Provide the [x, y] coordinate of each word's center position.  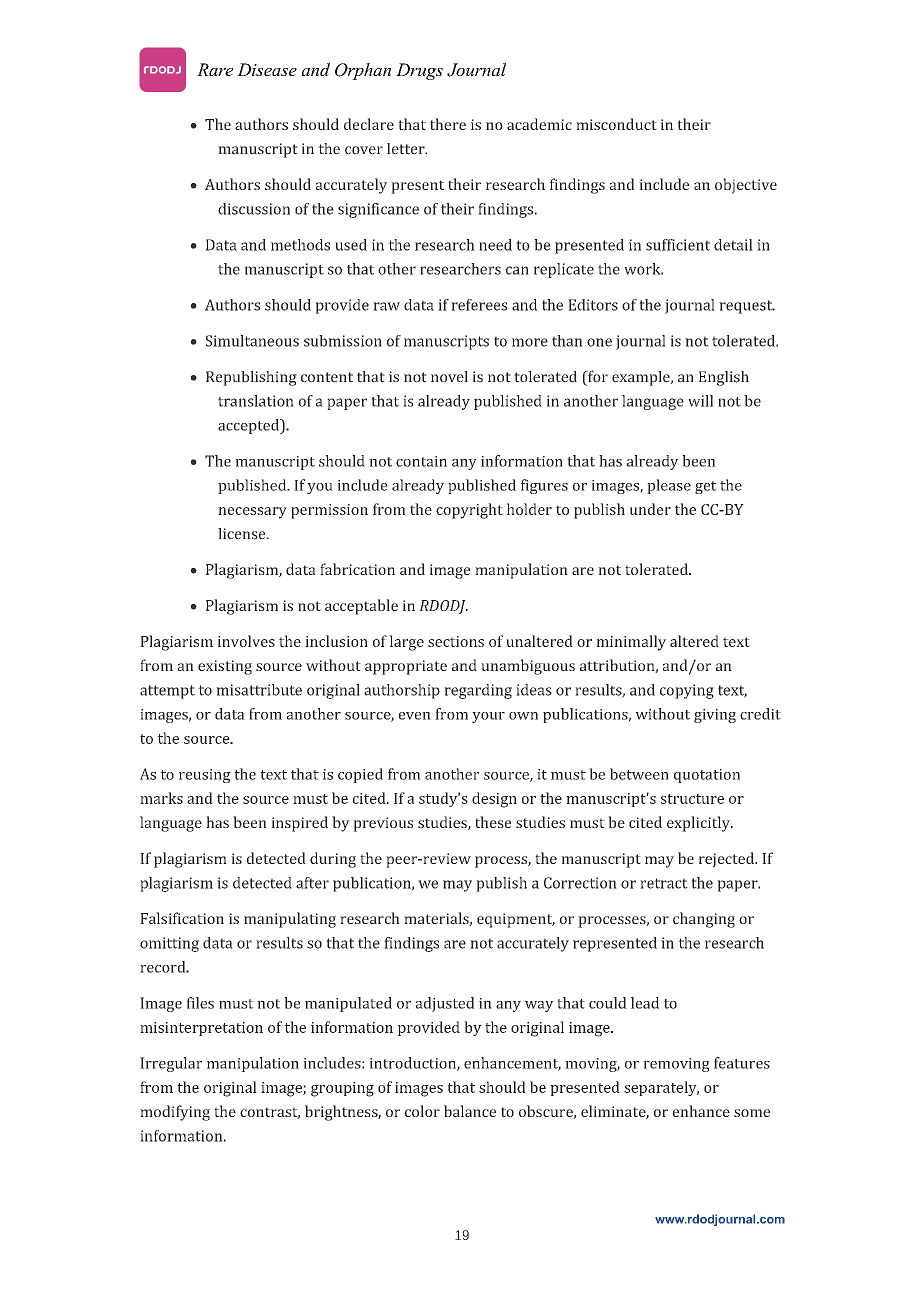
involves [246, 641]
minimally [631, 643]
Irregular [171, 1064]
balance [470, 1111]
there [448, 124]
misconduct [616, 124]
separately [661, 1088]
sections [456, 641]
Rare [215, 69]
